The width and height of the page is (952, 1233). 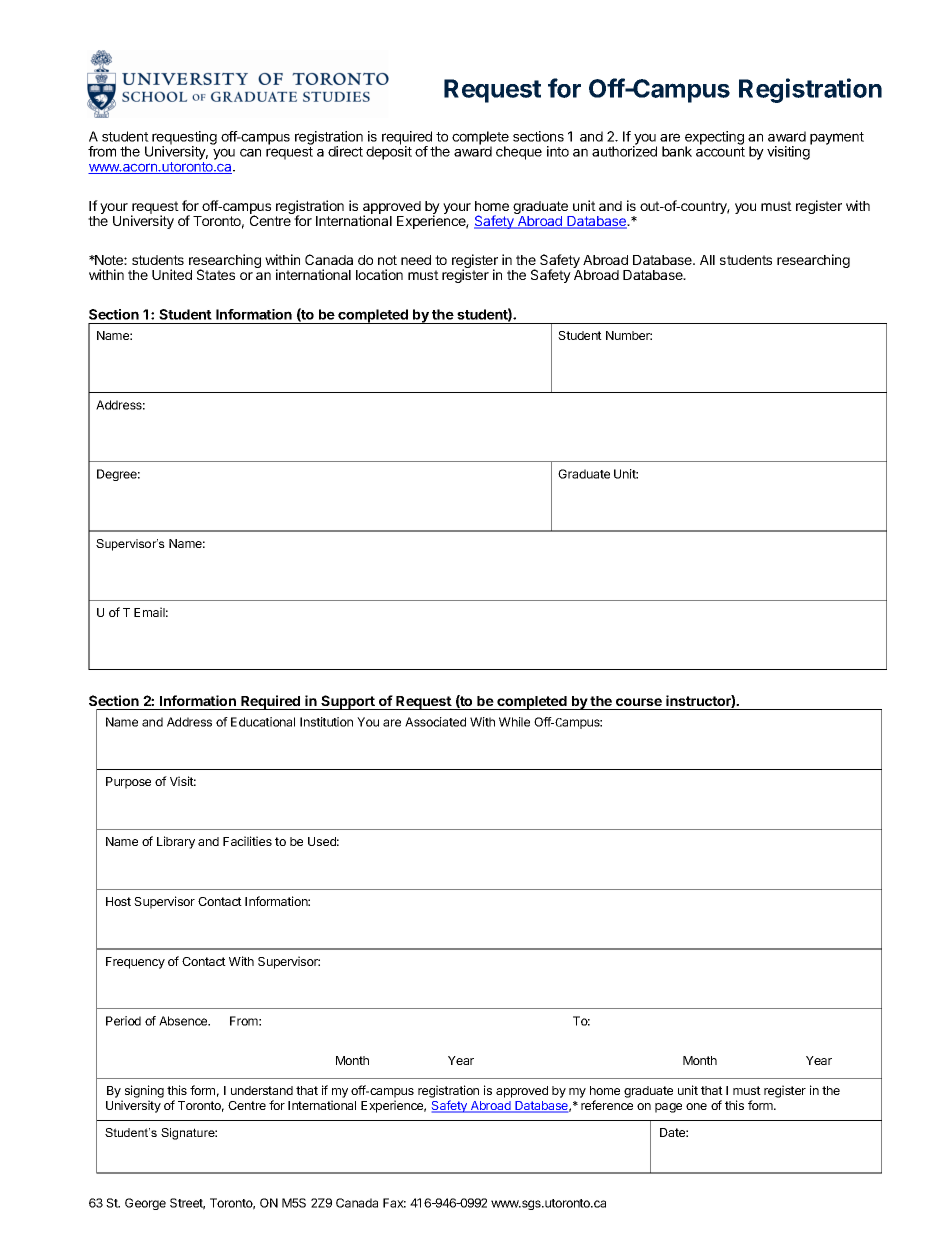 What do you see at coordinates (216, 274) in the page?
I see `States` at bounding box center [216, 274].
